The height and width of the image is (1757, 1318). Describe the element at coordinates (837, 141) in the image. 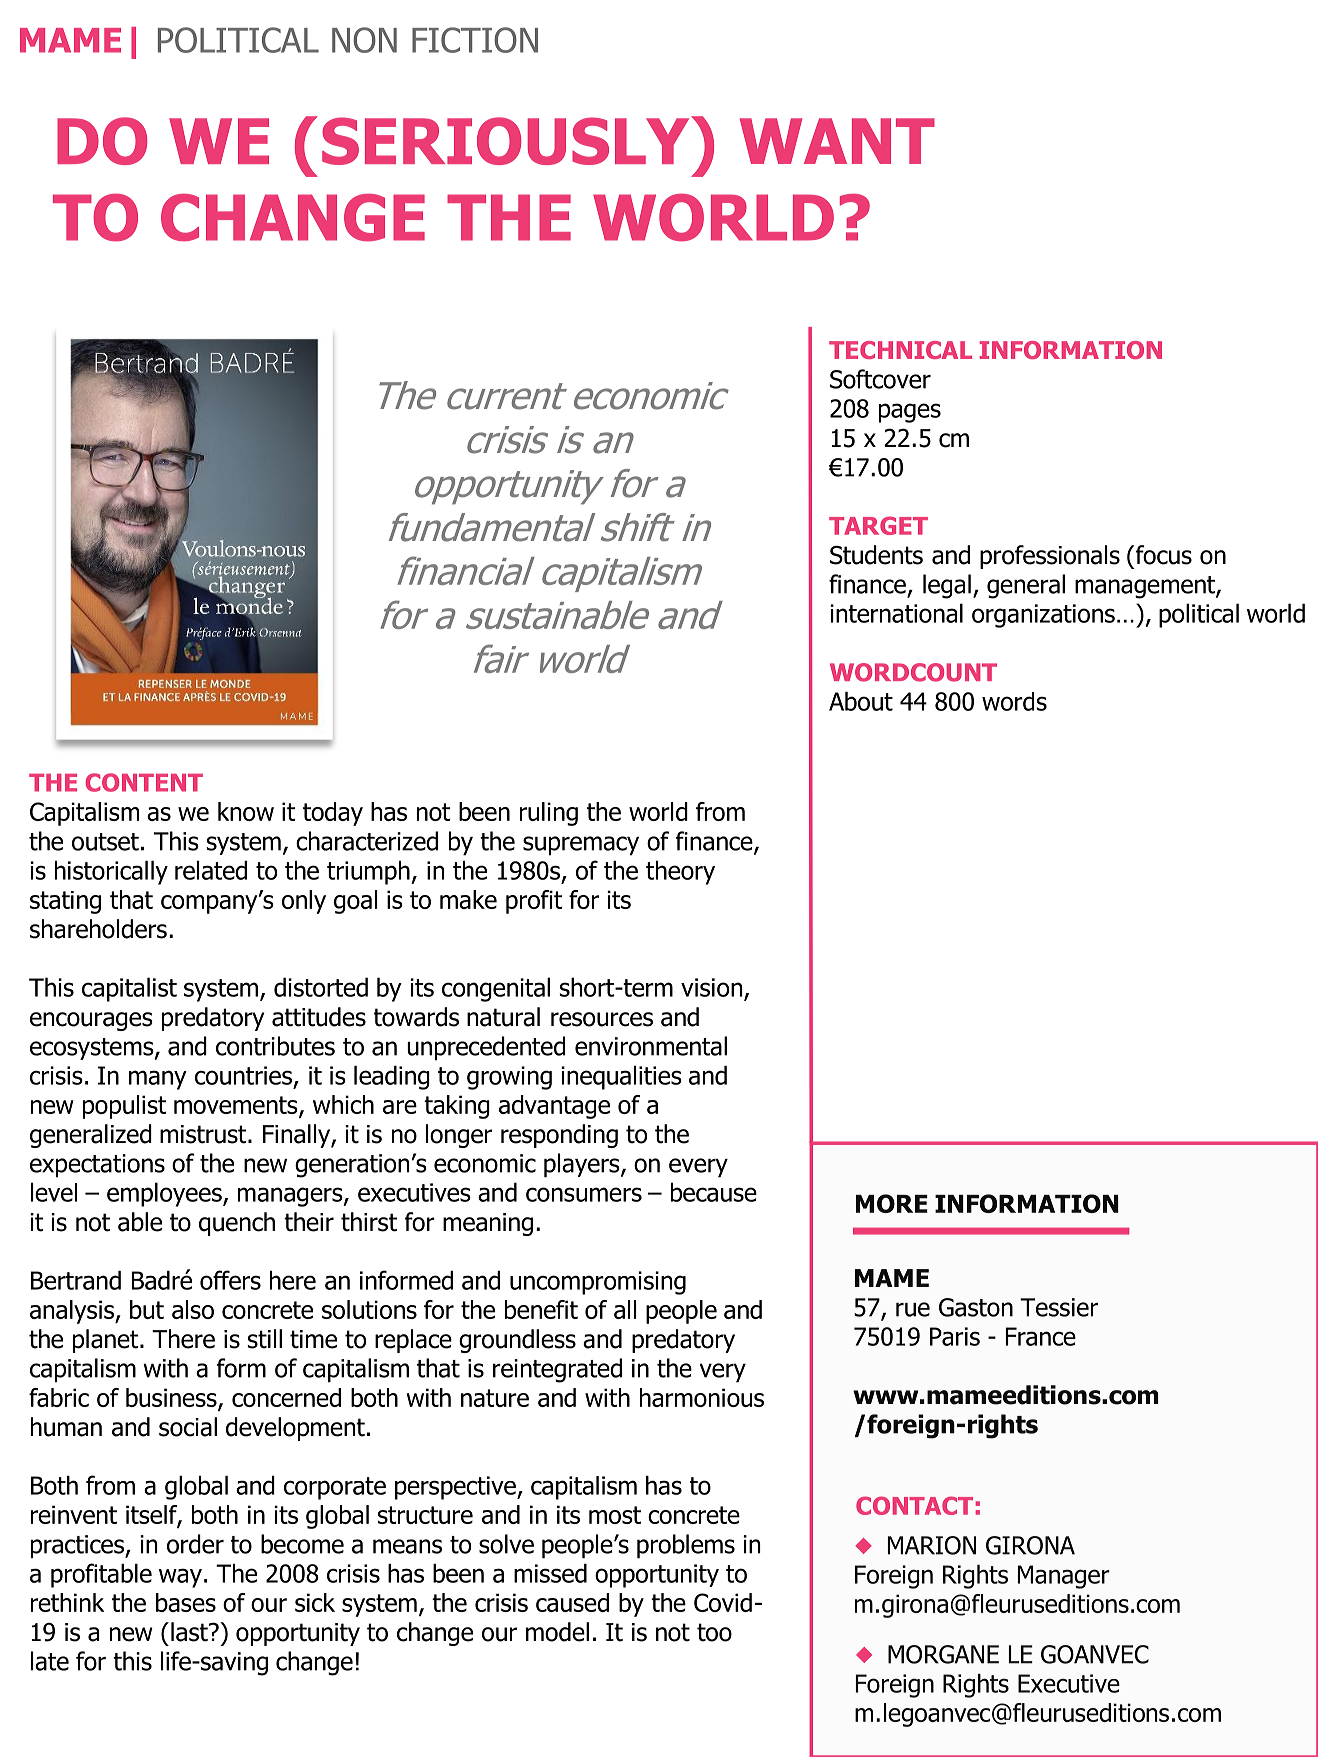

I see `WANT` at that location.
